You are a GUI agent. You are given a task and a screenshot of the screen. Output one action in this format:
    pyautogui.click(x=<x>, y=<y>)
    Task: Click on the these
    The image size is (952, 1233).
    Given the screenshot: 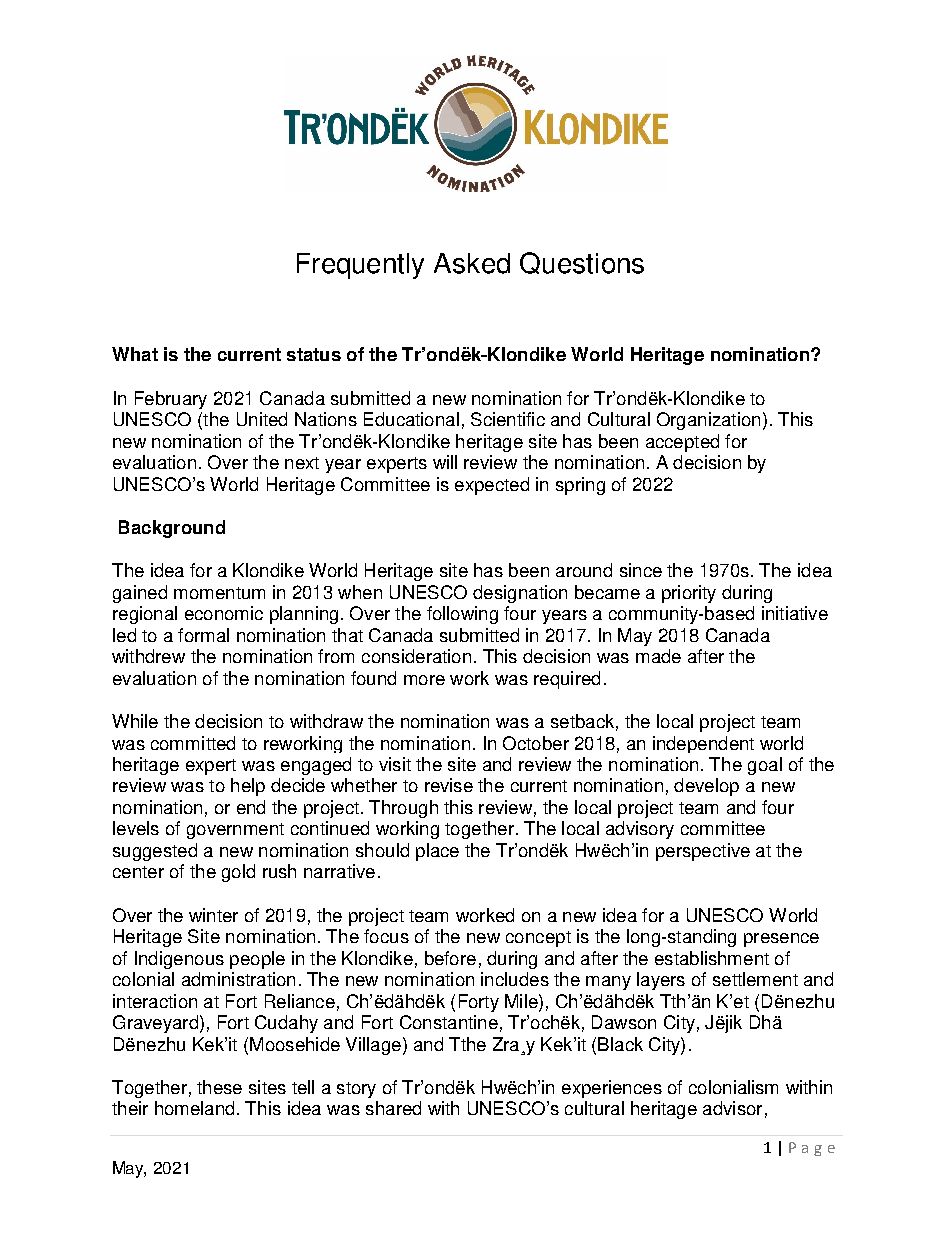 What is the action you would take?
    pyautogui.click(x=219, y=1087)
